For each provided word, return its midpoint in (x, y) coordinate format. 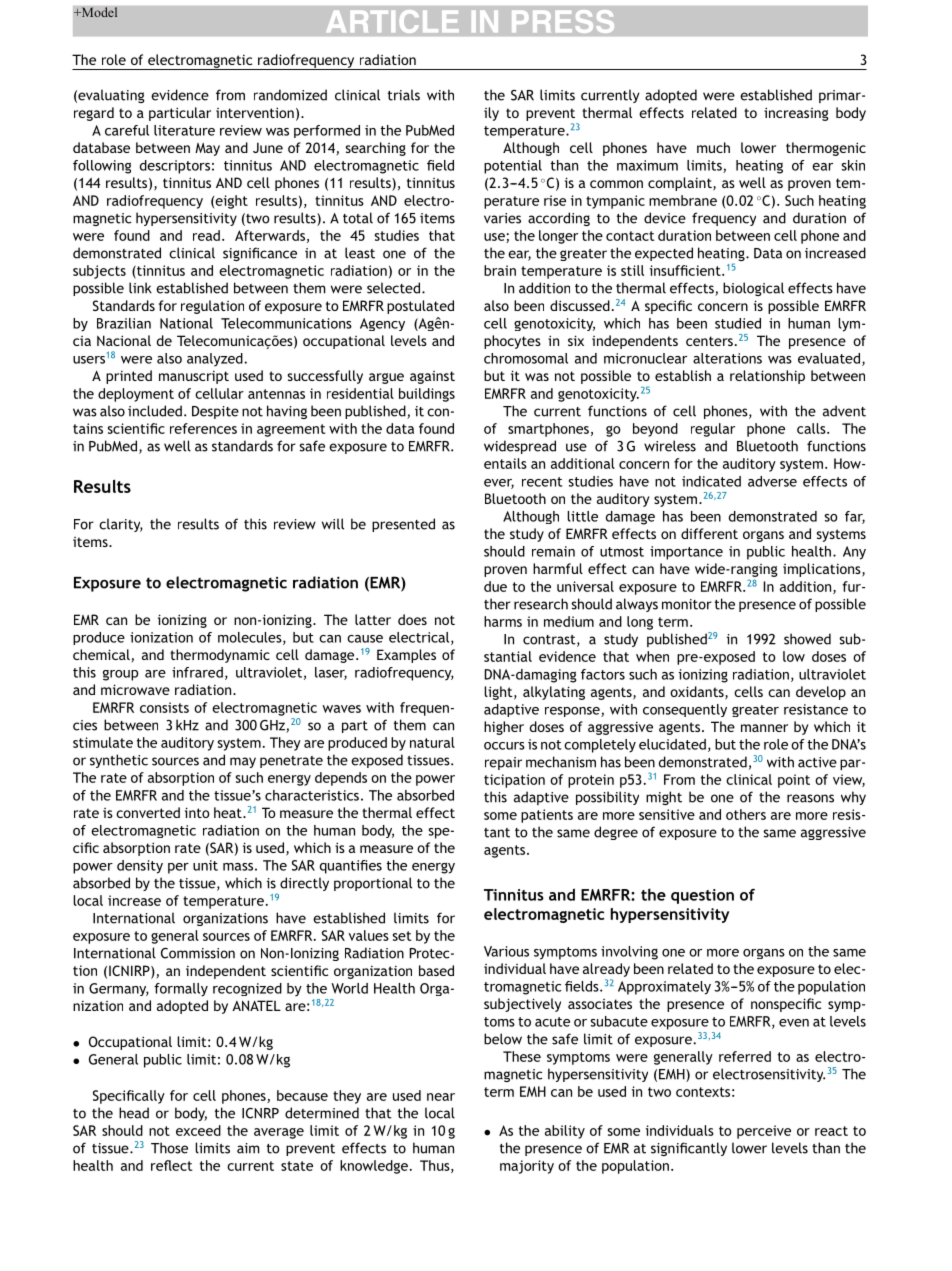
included (155, 411)
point (794, 781)
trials (404, 95)
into (197, 812)
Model (98, 12)
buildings (427, 395)
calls (812, 428)
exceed (198, 1130)
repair (503, 763)
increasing (796, 114)
